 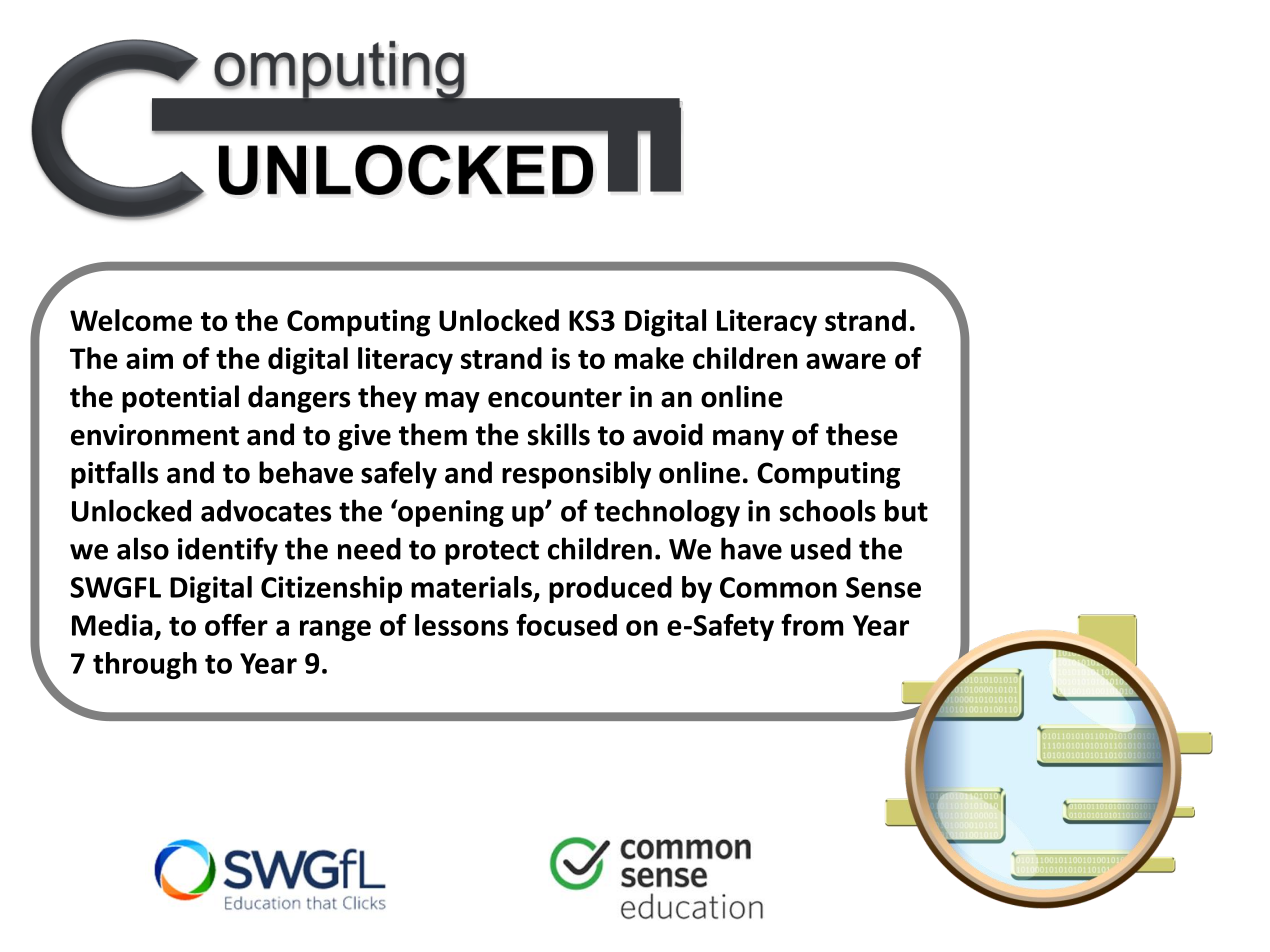 What do you see at coordinates (131, 320) in the image?
I see `Welcome` at bounding box center [131, 320].
